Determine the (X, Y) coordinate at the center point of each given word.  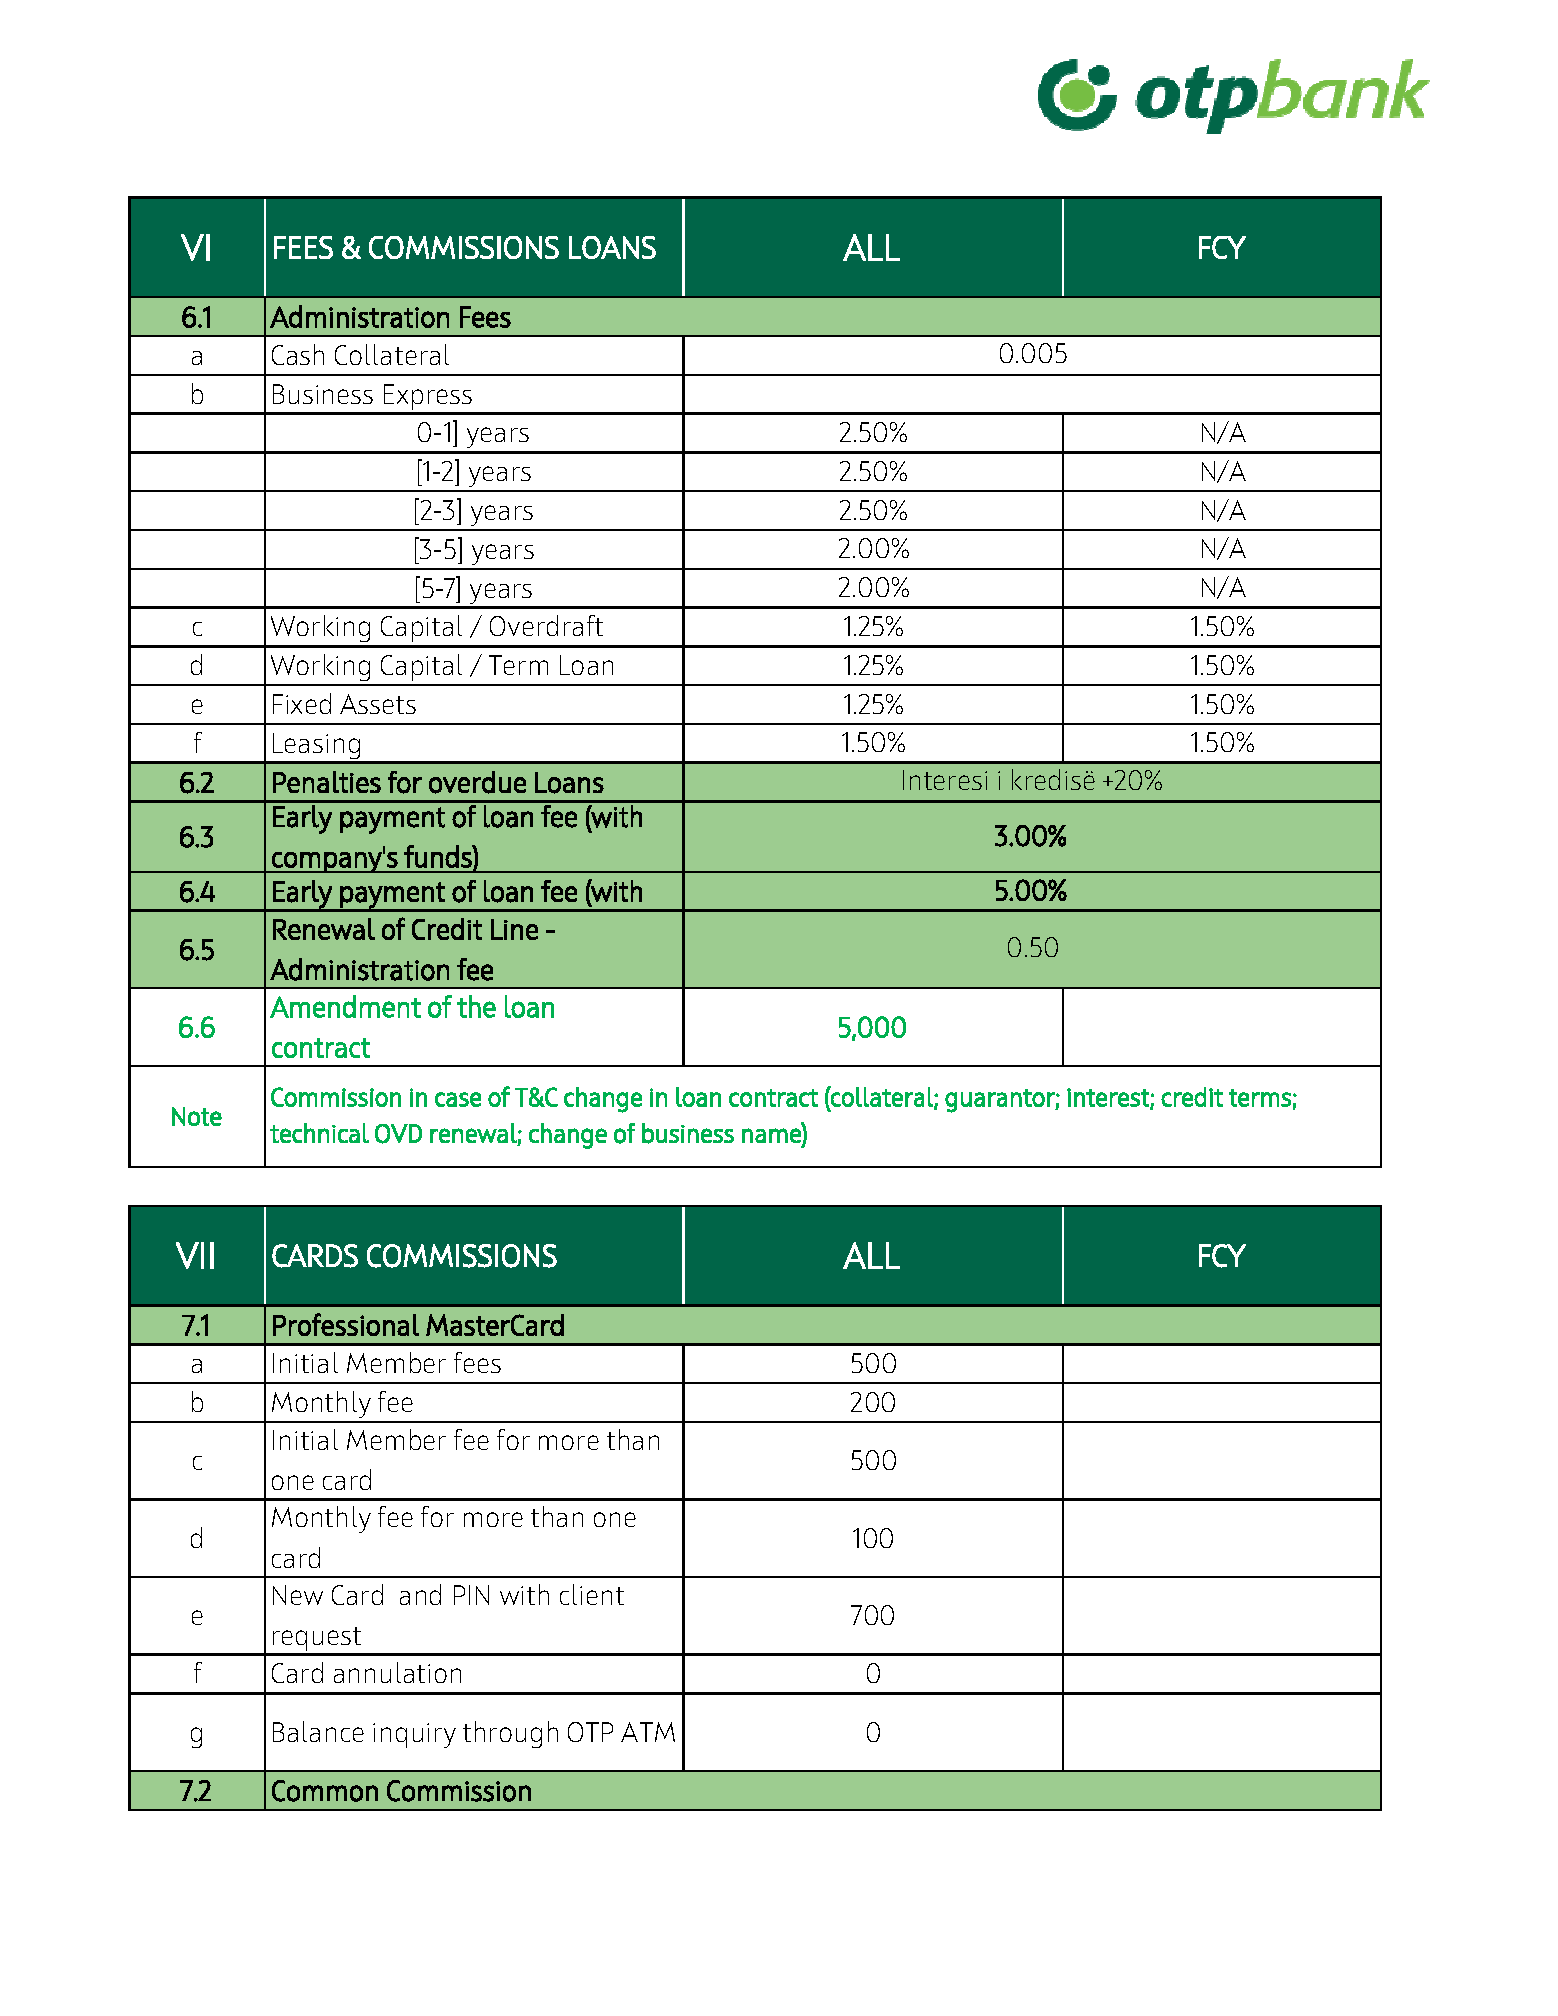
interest (1109, 1098)
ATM (648, 1732)
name (772, 1136)
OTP (590, 1732)
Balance (318, 1731)
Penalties (327, 782)
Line (514, 929)
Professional (346, 1324)
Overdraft (546, 625)
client (592, 1594)
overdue (477, 782)
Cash (298, 354)
